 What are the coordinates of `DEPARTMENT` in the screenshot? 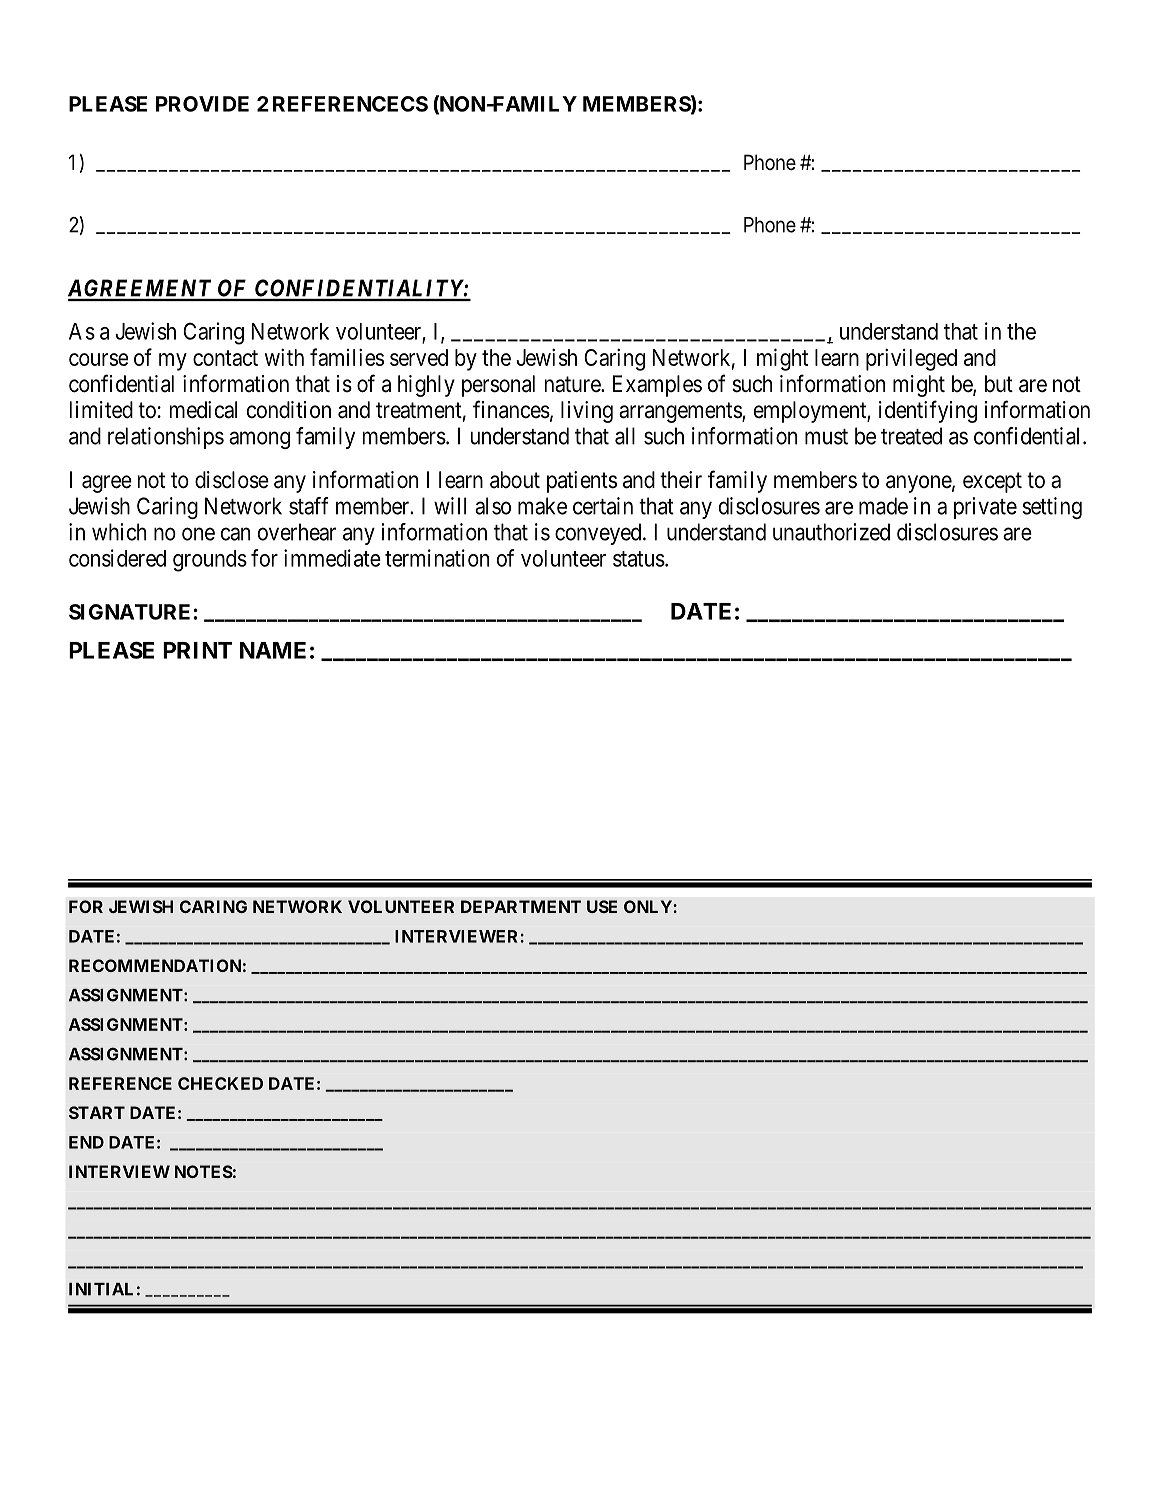 It's located at (521, 906).
